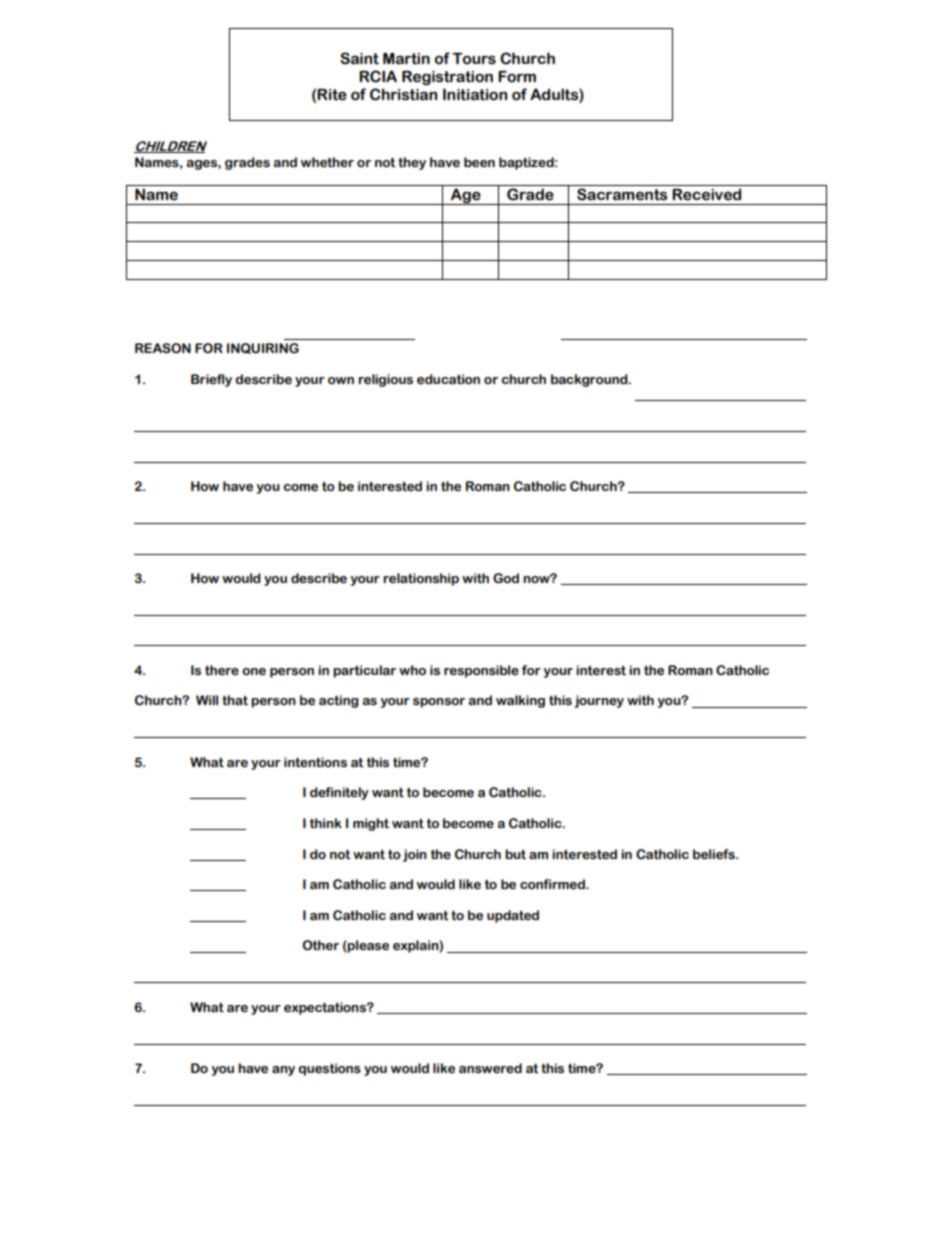 Image resolution: width=952 pixels, height=1233 pixels. Describe the element at coordinates (517, 77) in the page. I see `Form` at that location.
